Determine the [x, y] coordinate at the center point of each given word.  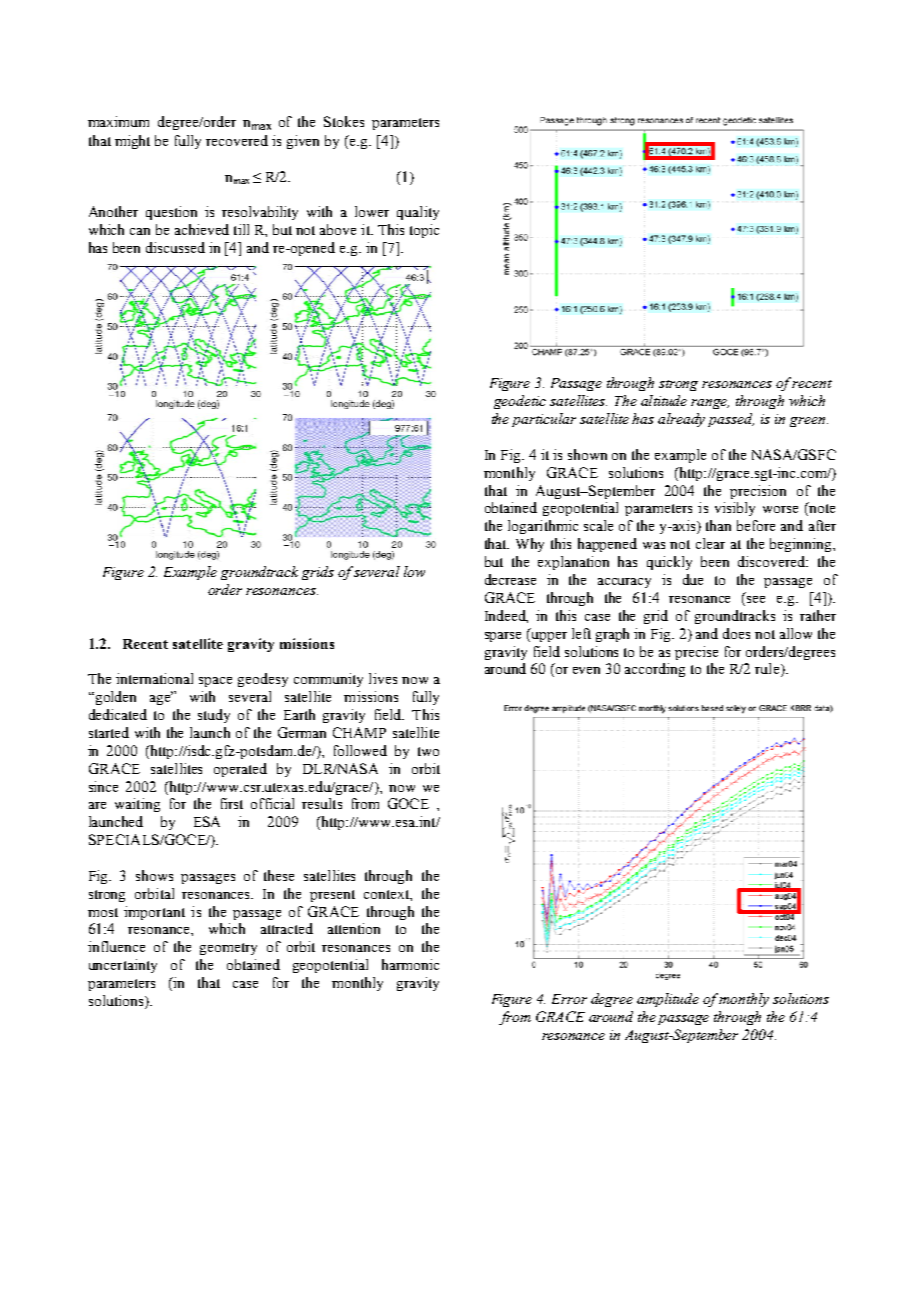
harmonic [410, 964]
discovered [773, 561]
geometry [228, 949]
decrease [510, 579]
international [154, 678]
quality [418, 213]
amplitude [668, 1000]
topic [424, 231]
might [132, 142]
